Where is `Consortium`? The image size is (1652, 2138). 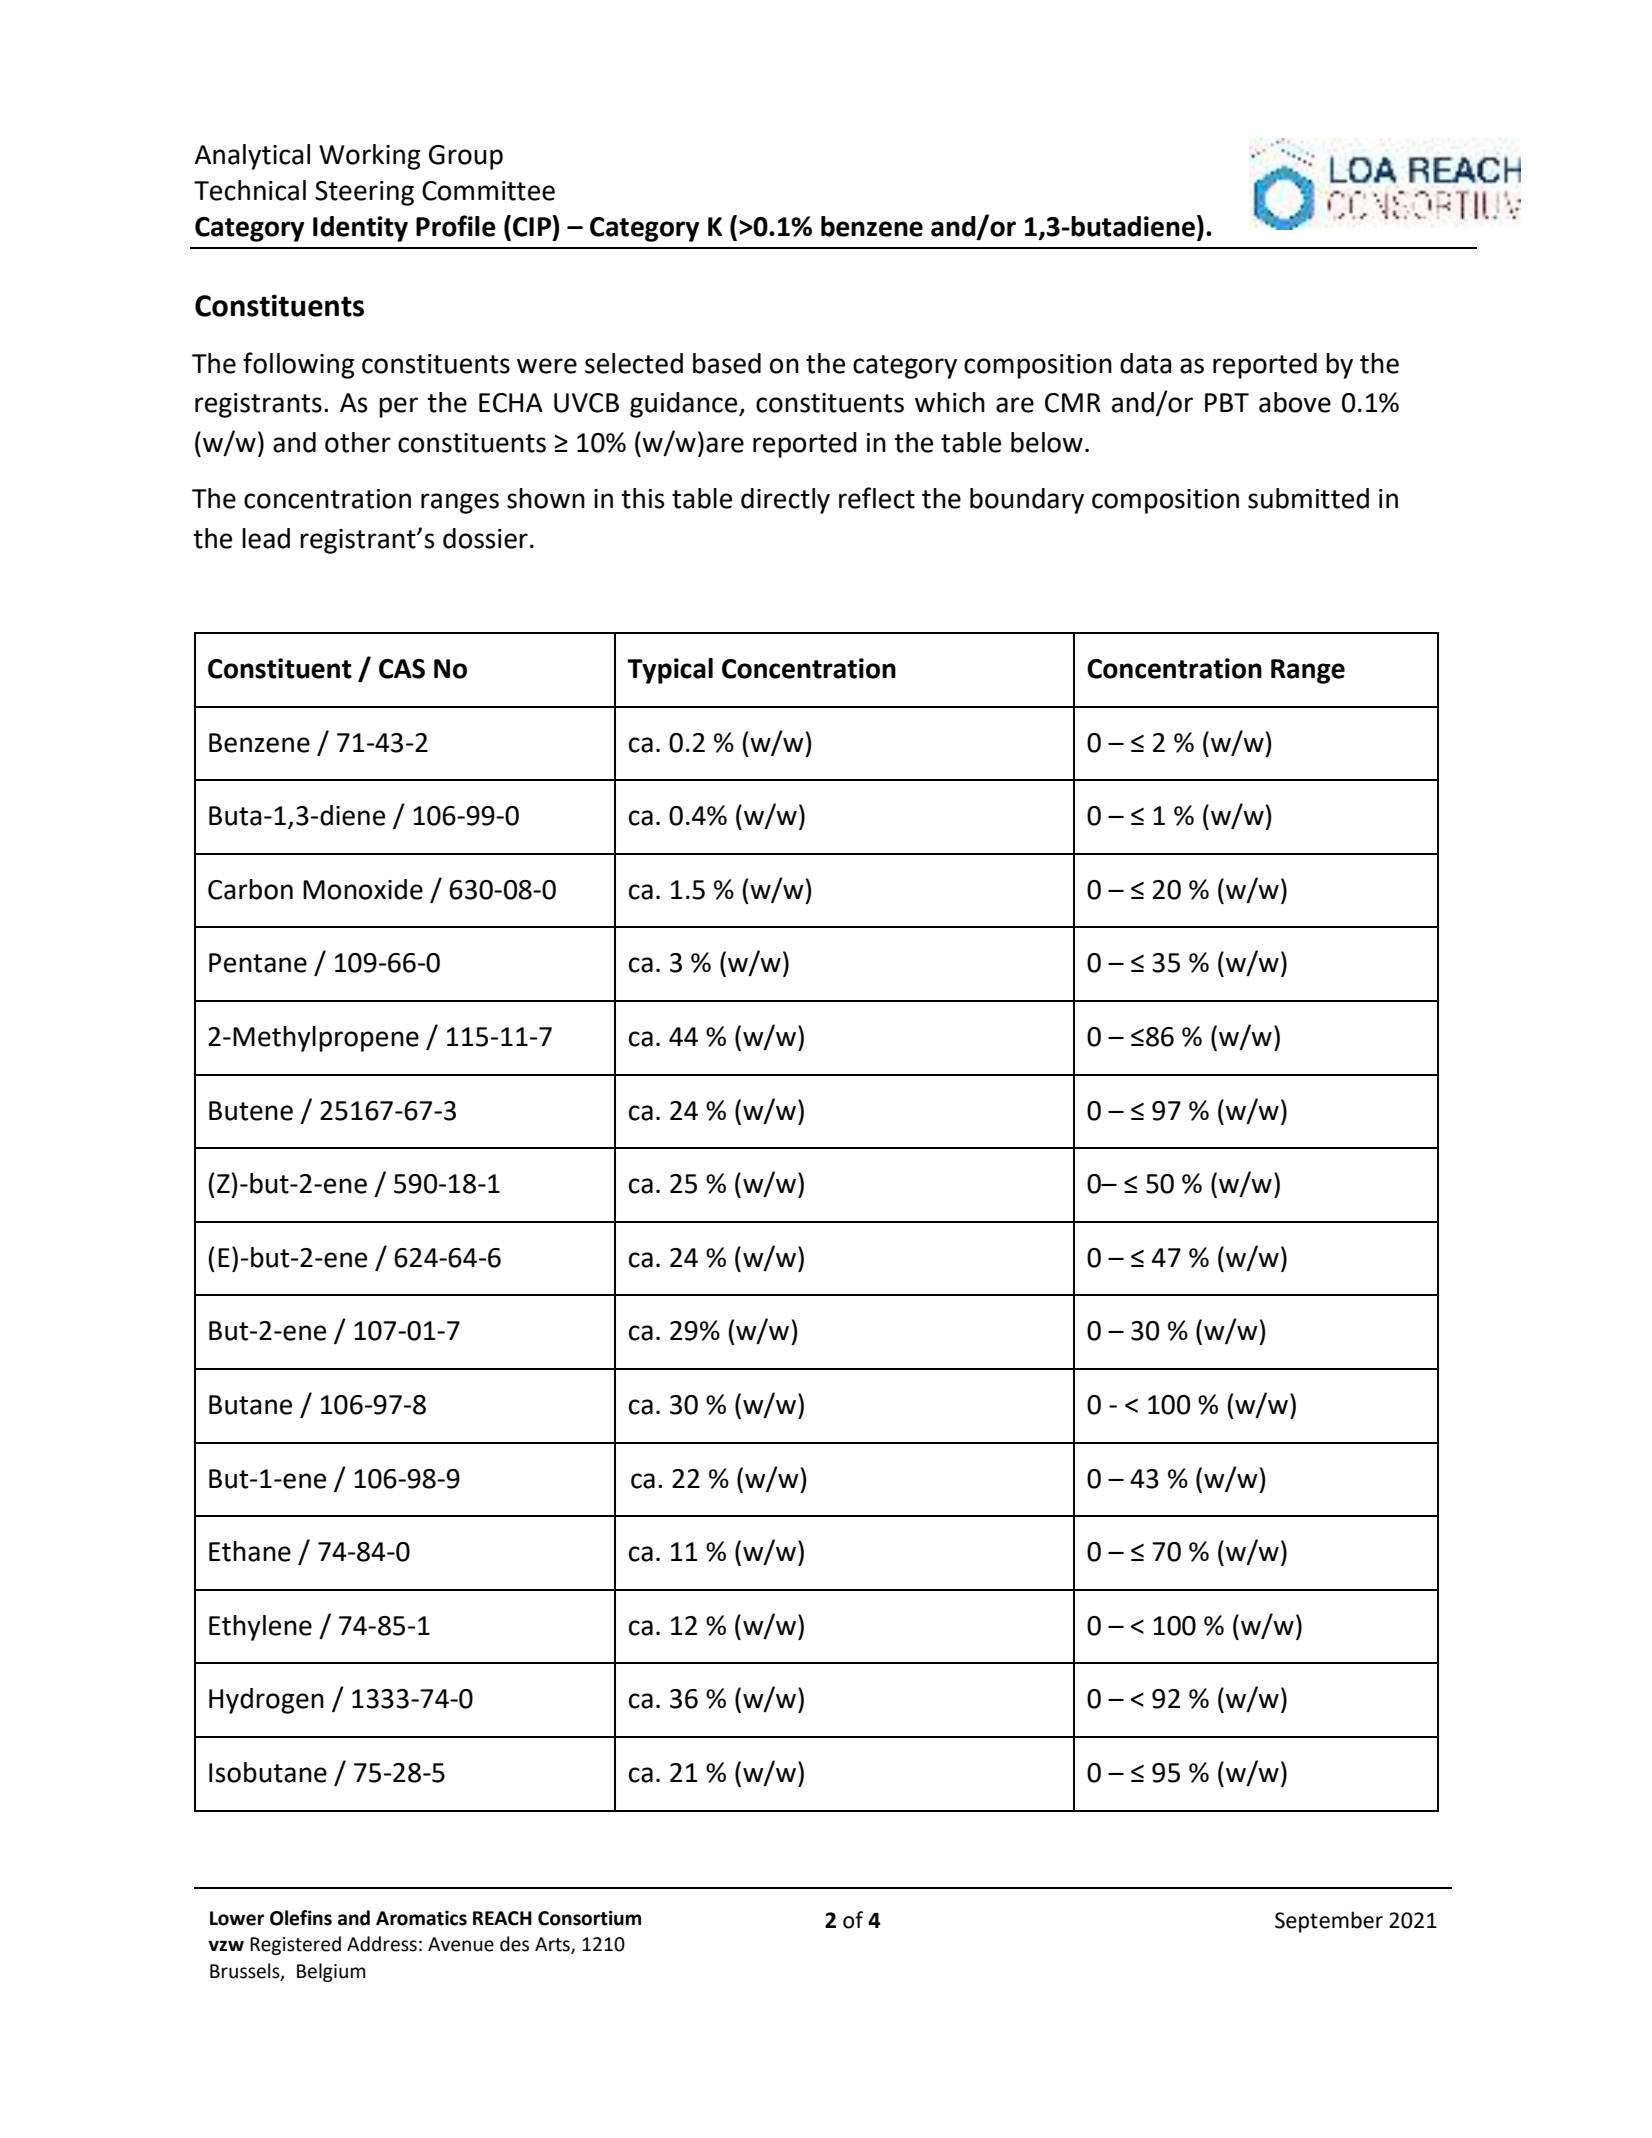
Consortium is located at coordinates (589, 1918).
